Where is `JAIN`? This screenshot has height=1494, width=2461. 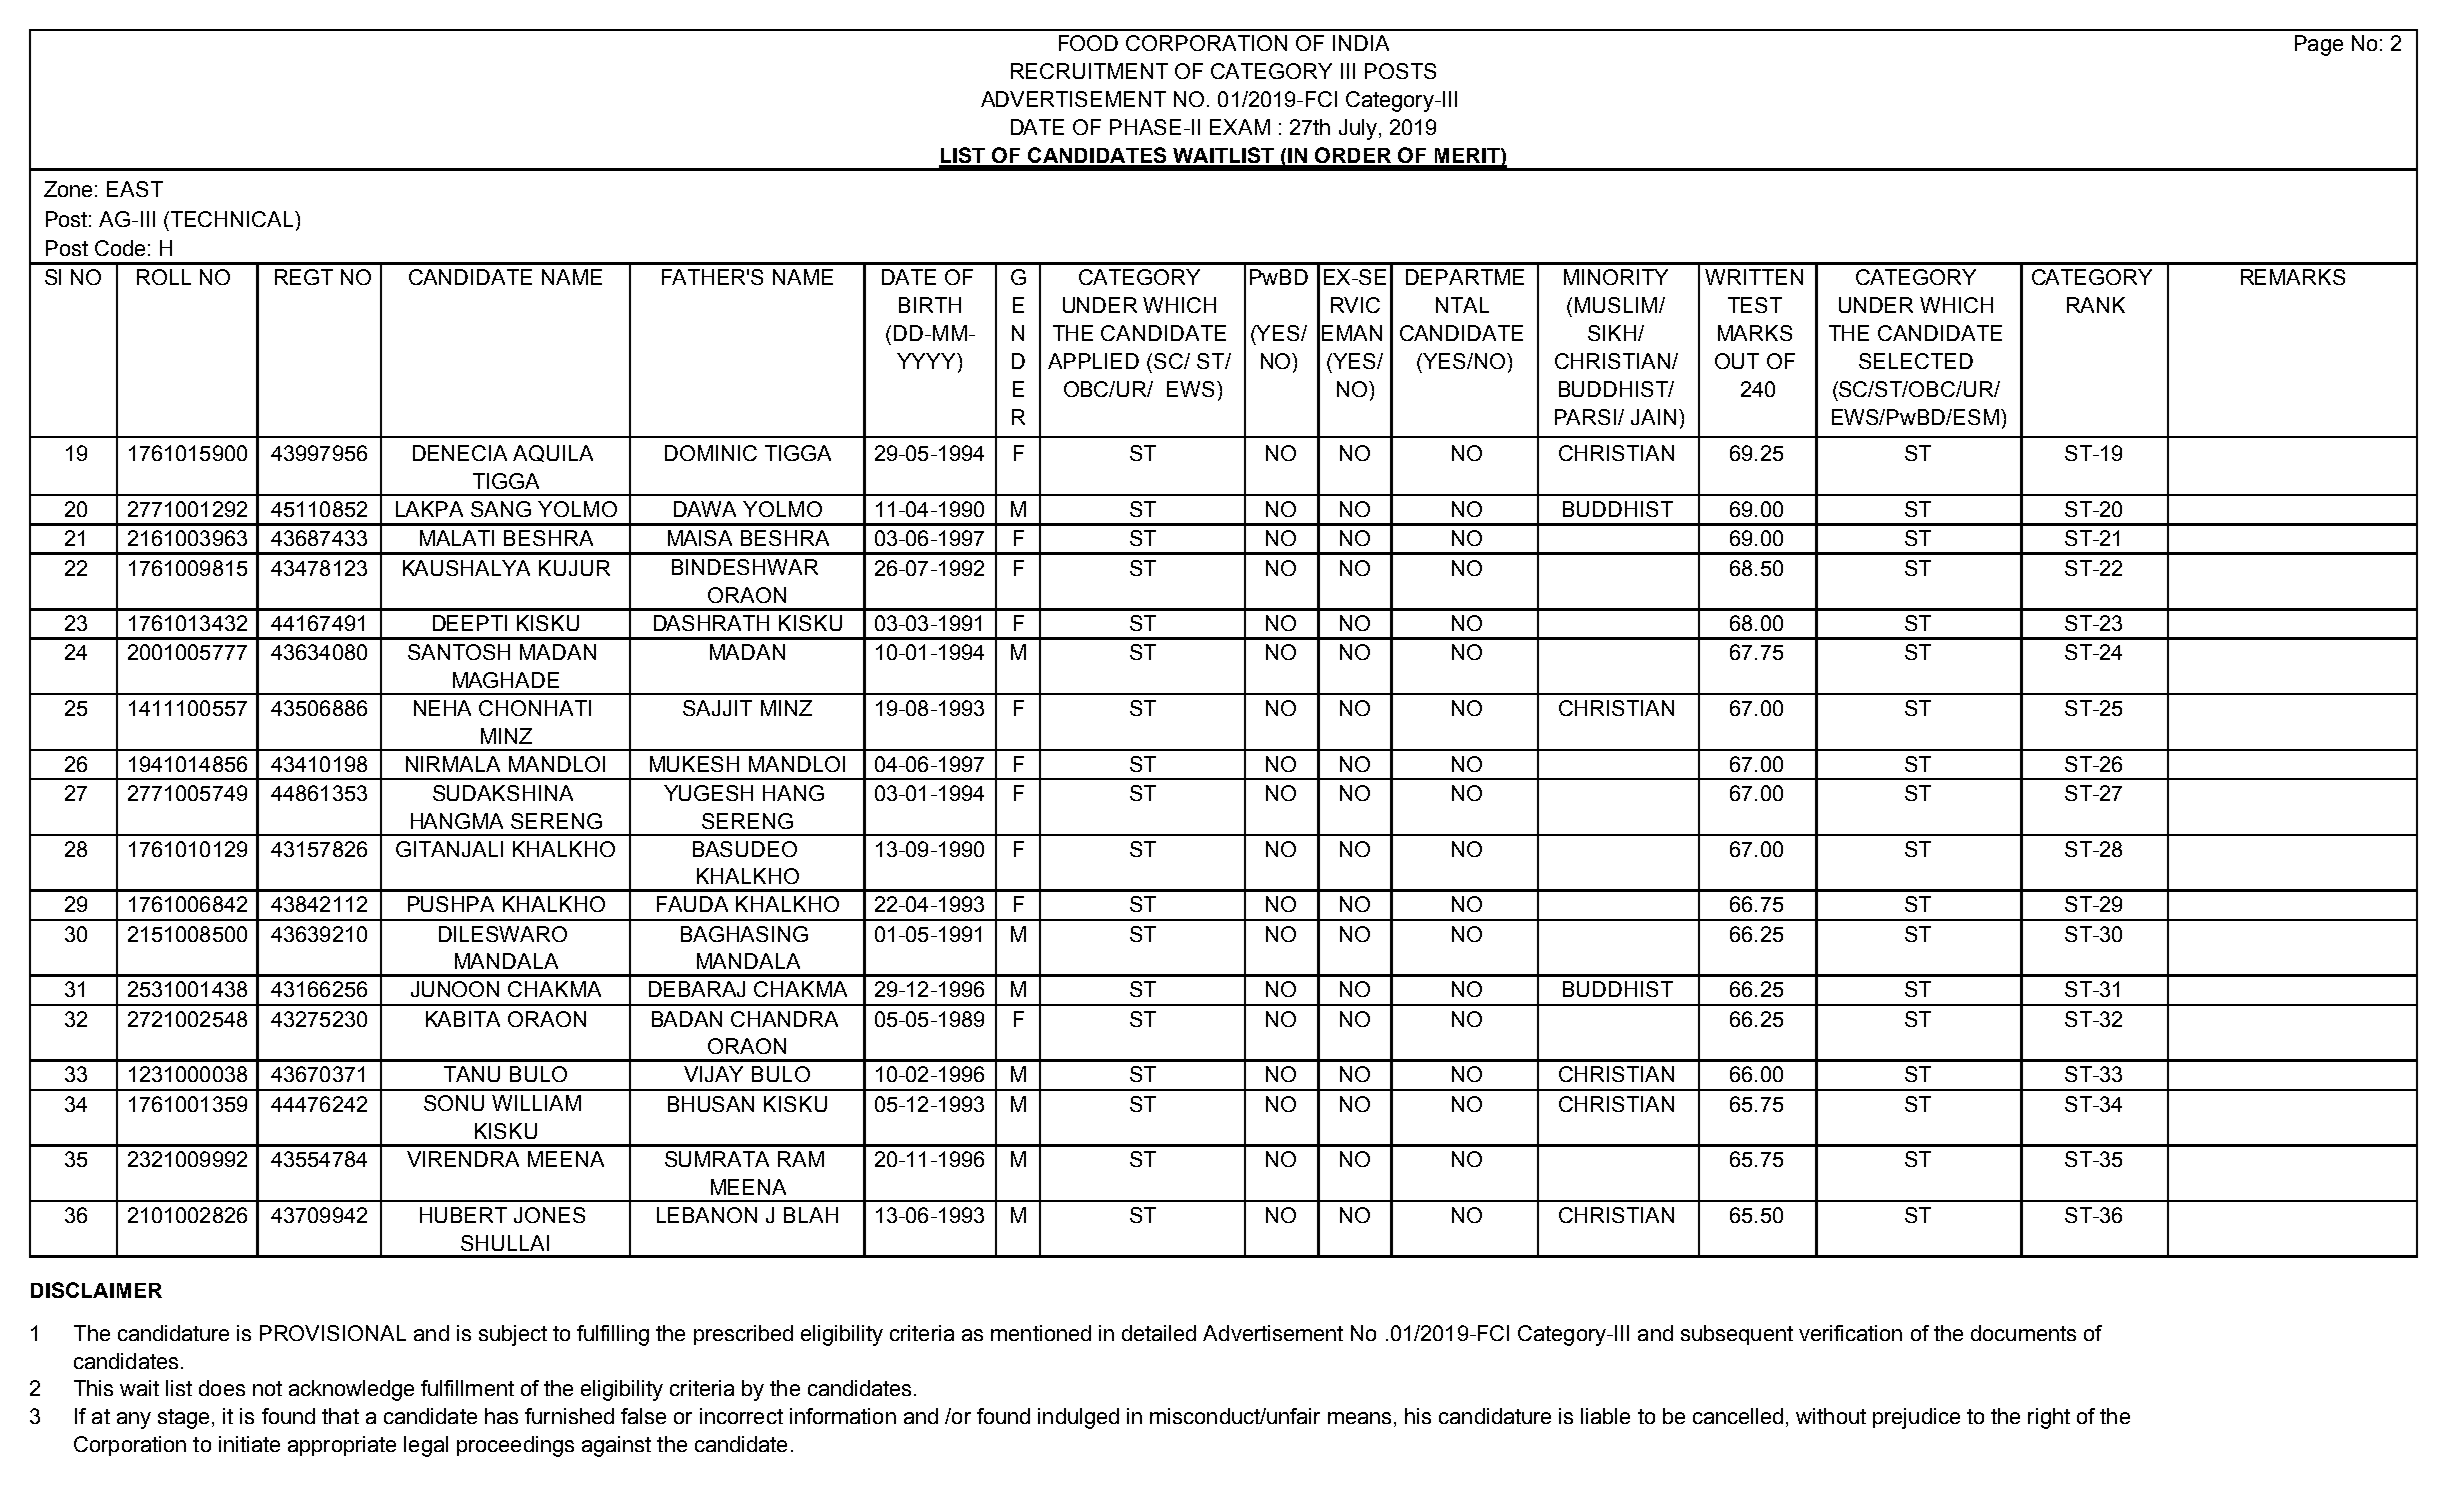
JAIN is located at coordinates (1653, 417).
